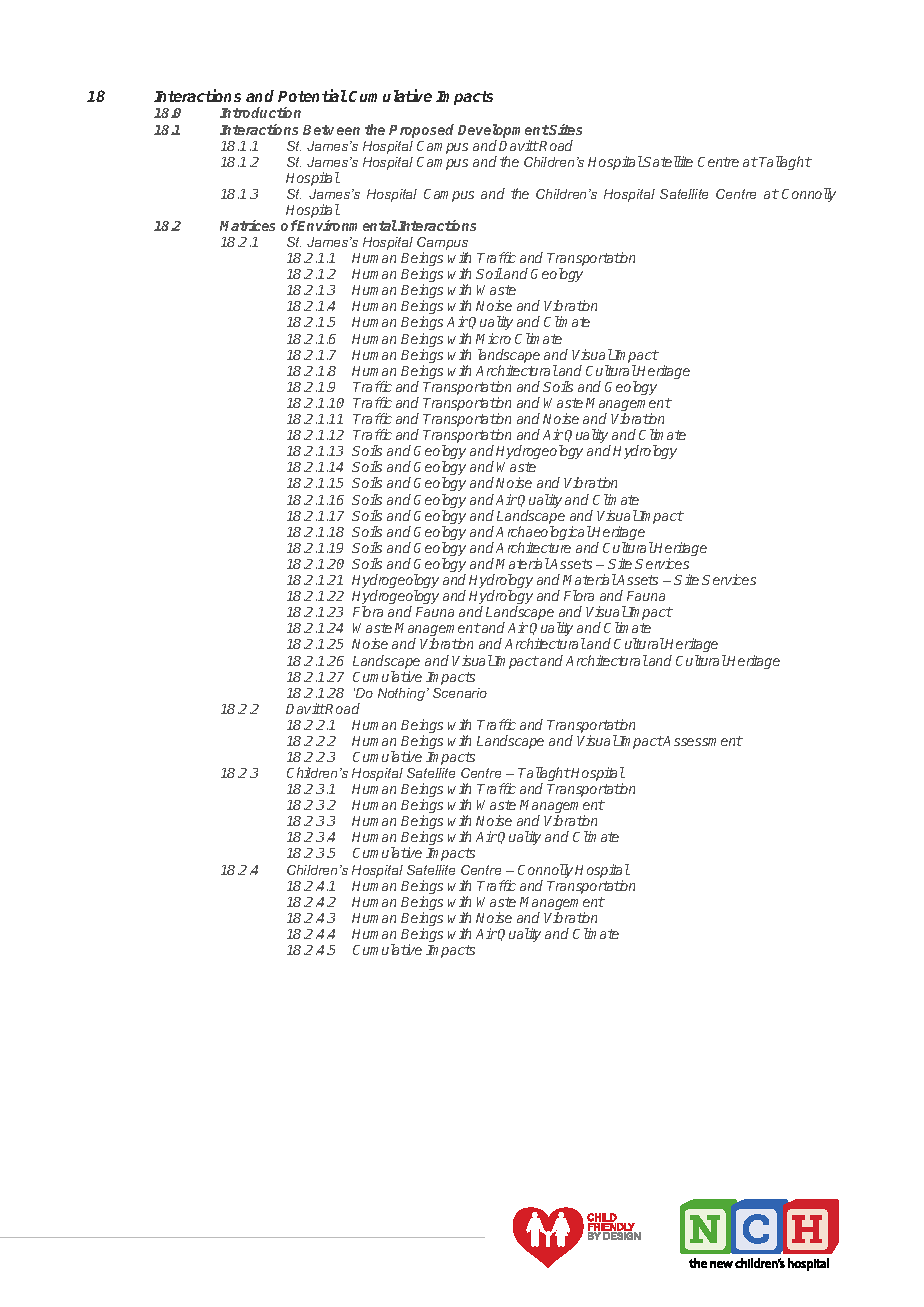 The width and height of the document is (924, 1307). I want to click on Assessment, so click(702, 741).
